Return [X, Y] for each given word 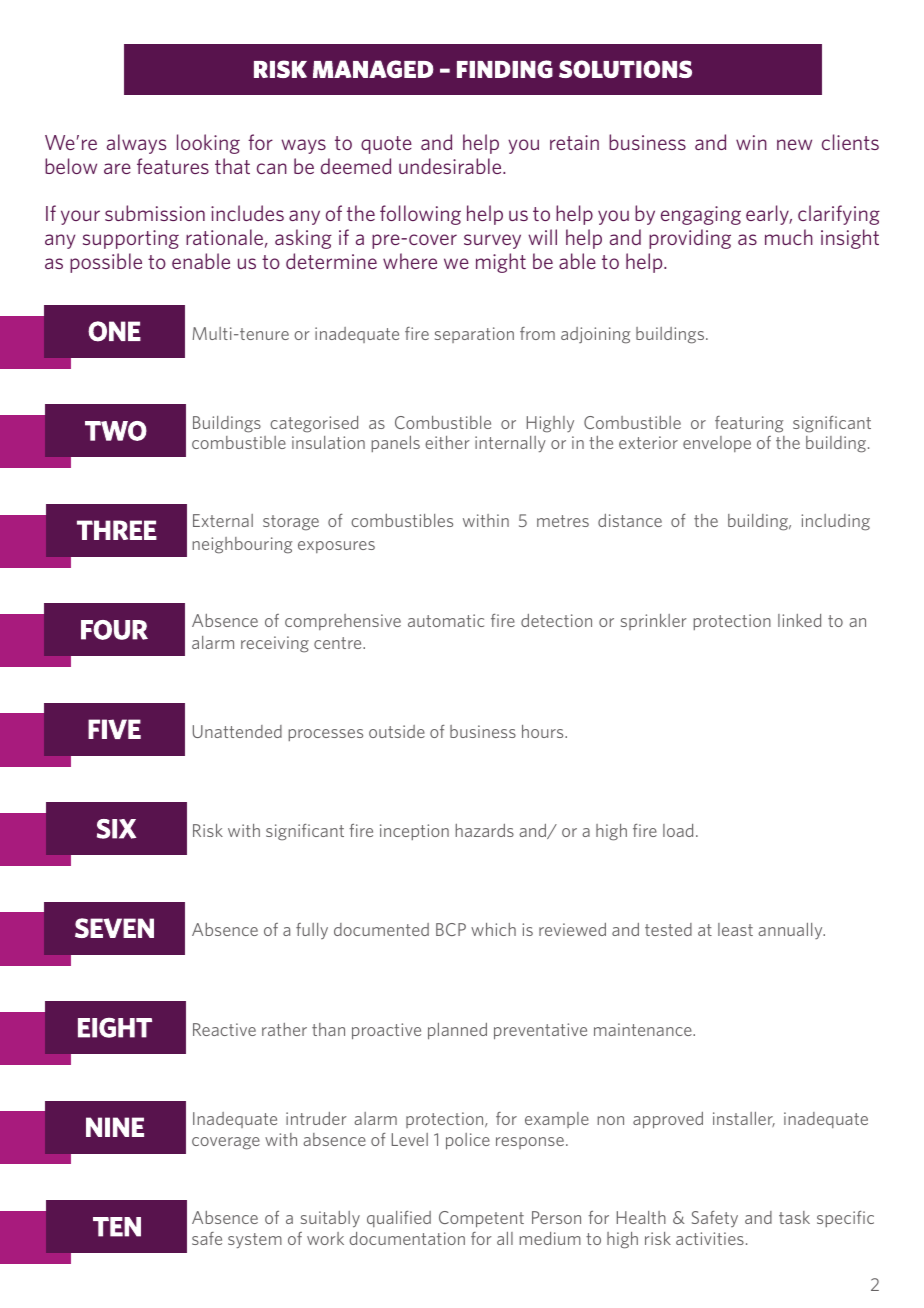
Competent [481, 1219]
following [420, 215]
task [794, 1217]
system [255, 1241]
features [173, 166]
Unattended [237, 731]
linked [799, 620]
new [794, 144]
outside [397, 731]
